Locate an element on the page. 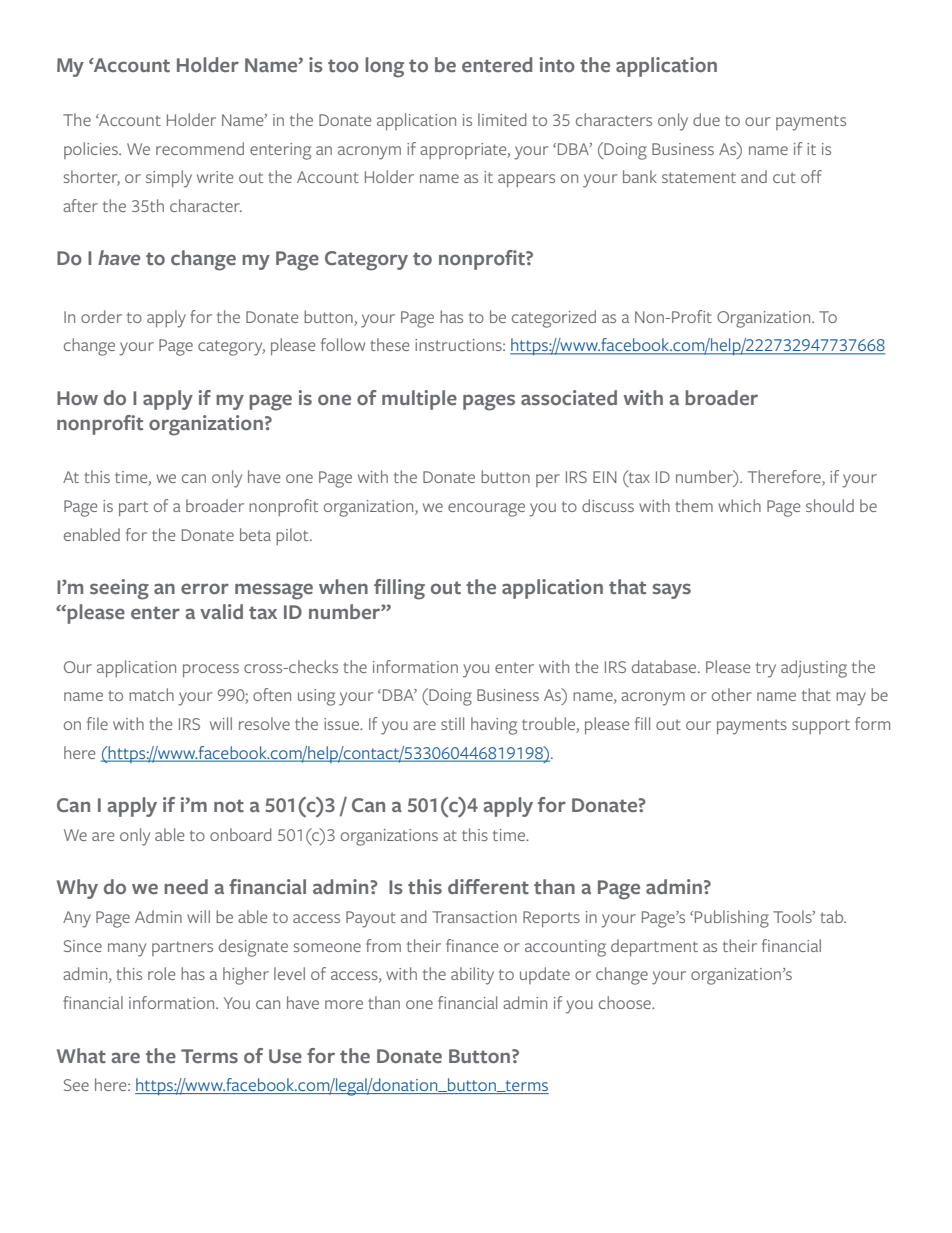  due is located at coordinates (706, 119).
